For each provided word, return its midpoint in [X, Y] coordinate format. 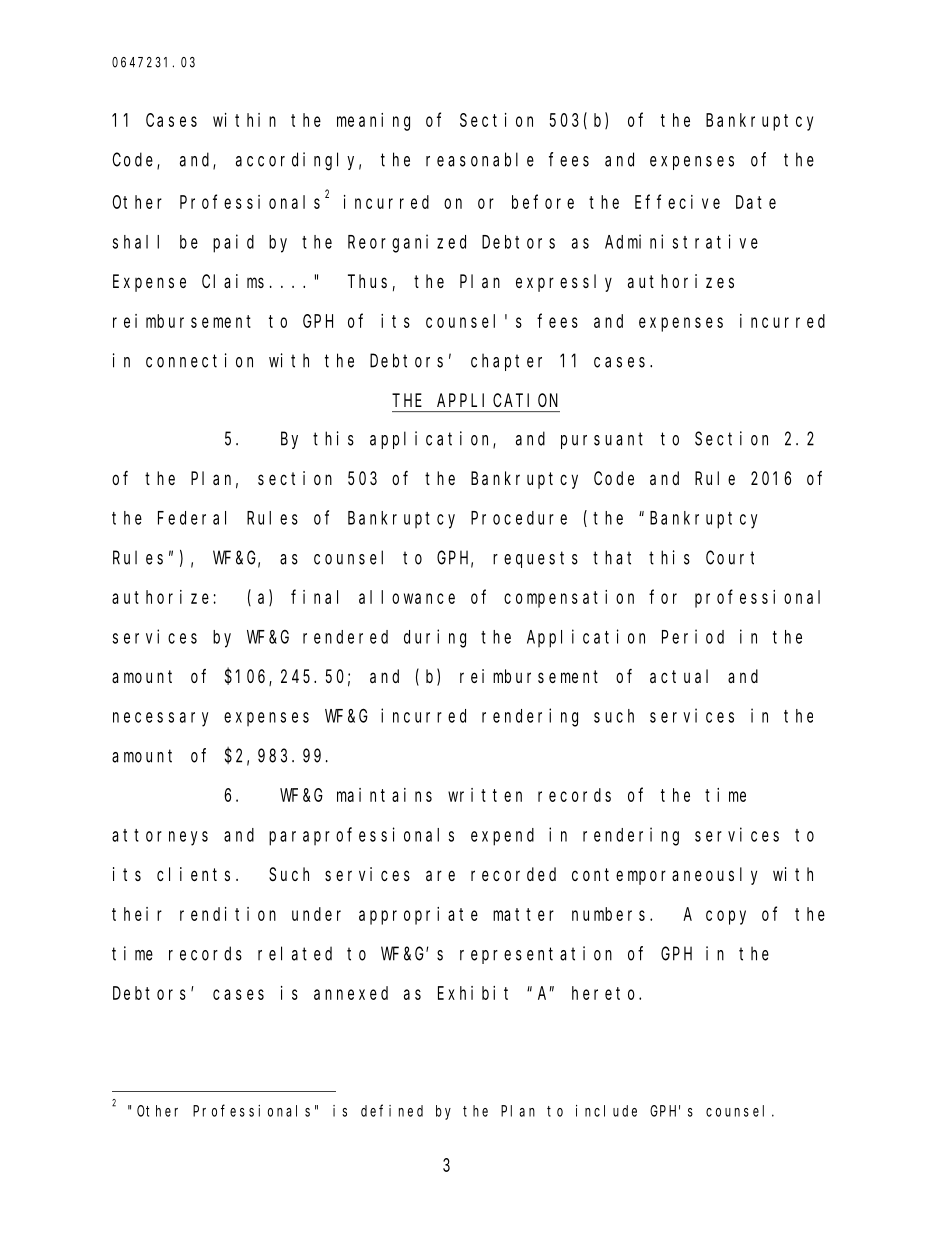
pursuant [602, 440]
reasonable [480, 159]
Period [693, 636]
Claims [233, 281]
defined [392, 1110]
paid [233, 243]
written [485, 795]
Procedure [519, 518]
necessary [160, 719]
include [606, 1111]
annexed [351, 993]
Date [756, 202]
